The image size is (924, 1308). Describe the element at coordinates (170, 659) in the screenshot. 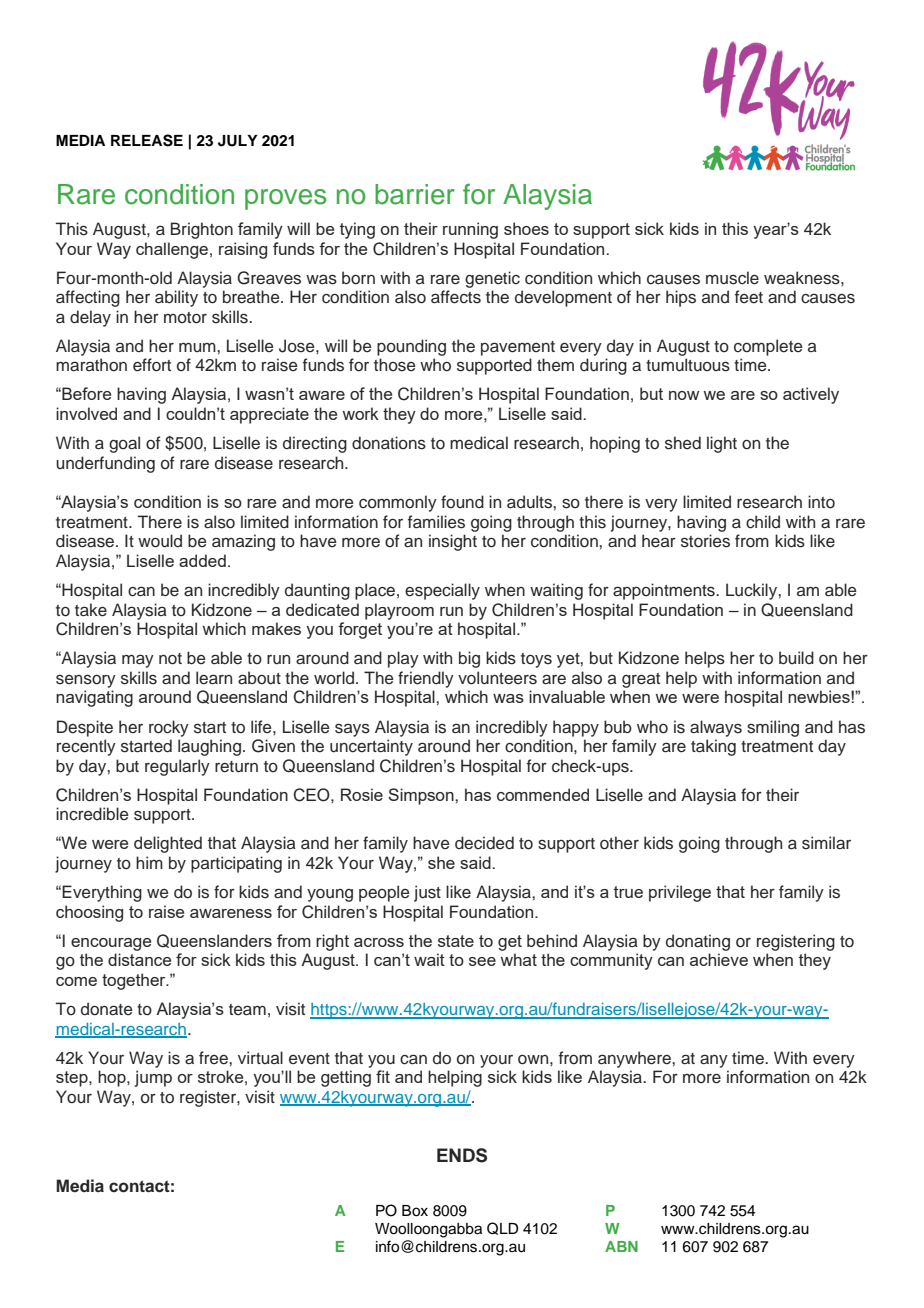

I see `not` at that location.
